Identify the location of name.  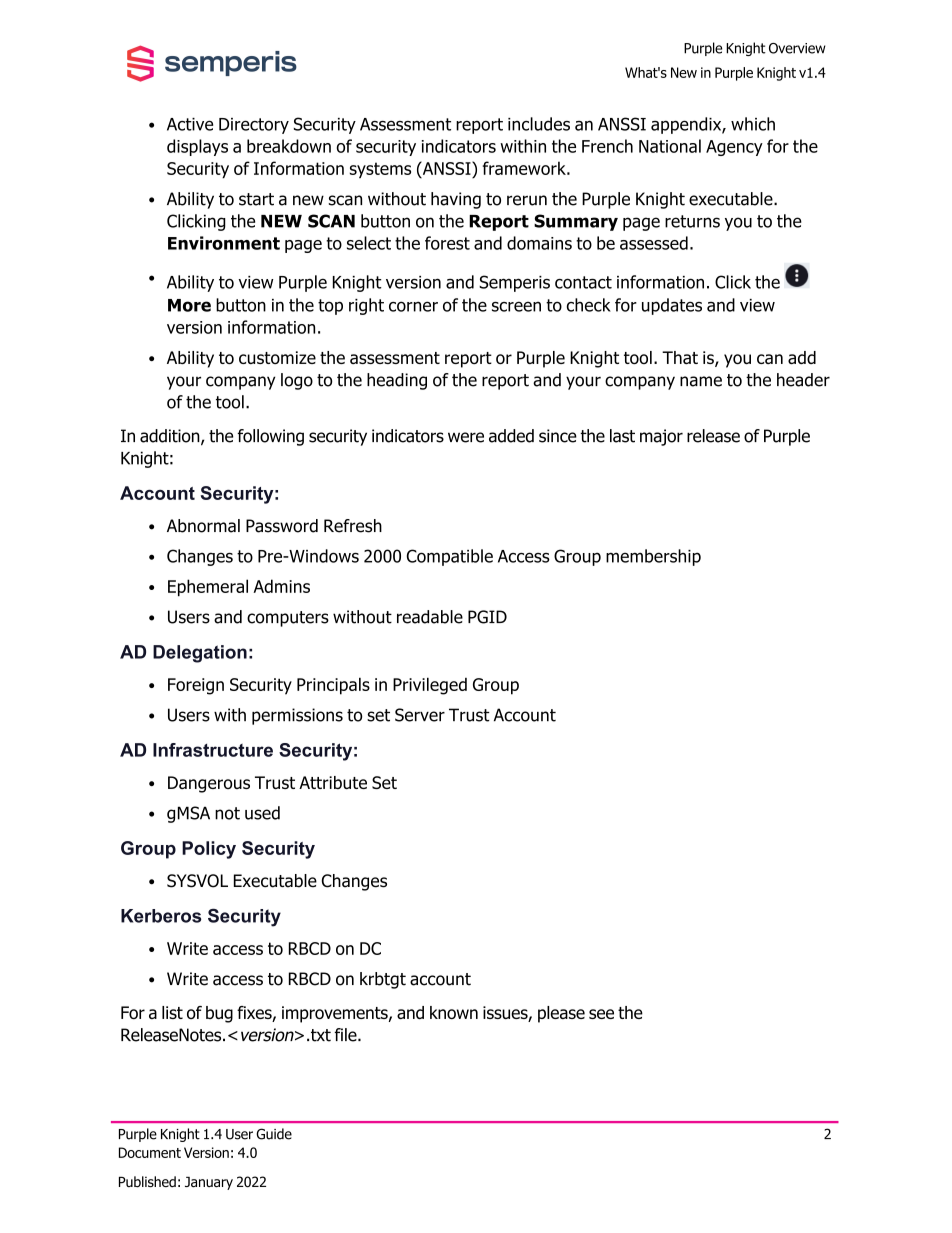
(701, 381).
